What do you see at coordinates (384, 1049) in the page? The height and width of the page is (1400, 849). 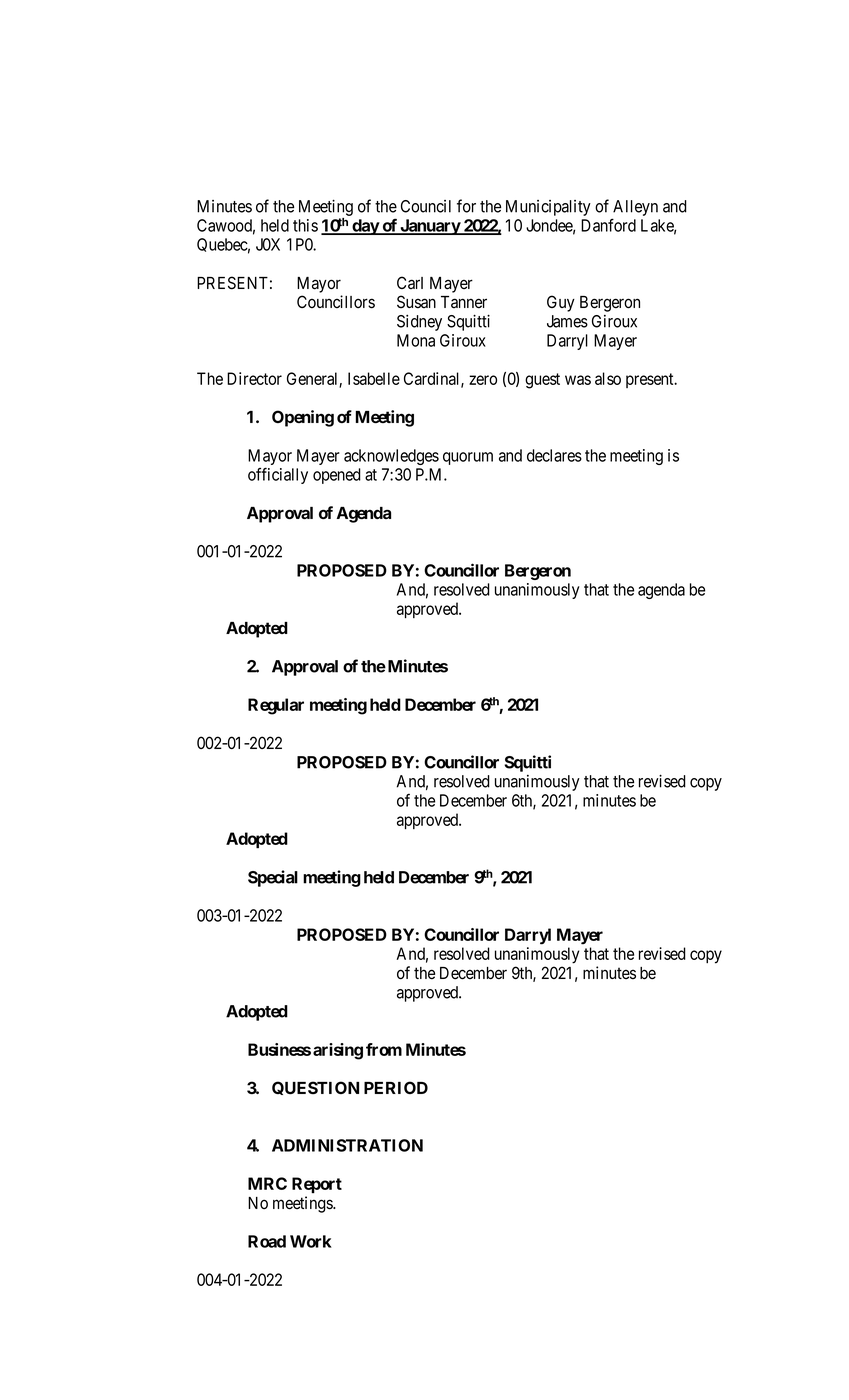 I see `from` at bounding box center [384, 1049].
